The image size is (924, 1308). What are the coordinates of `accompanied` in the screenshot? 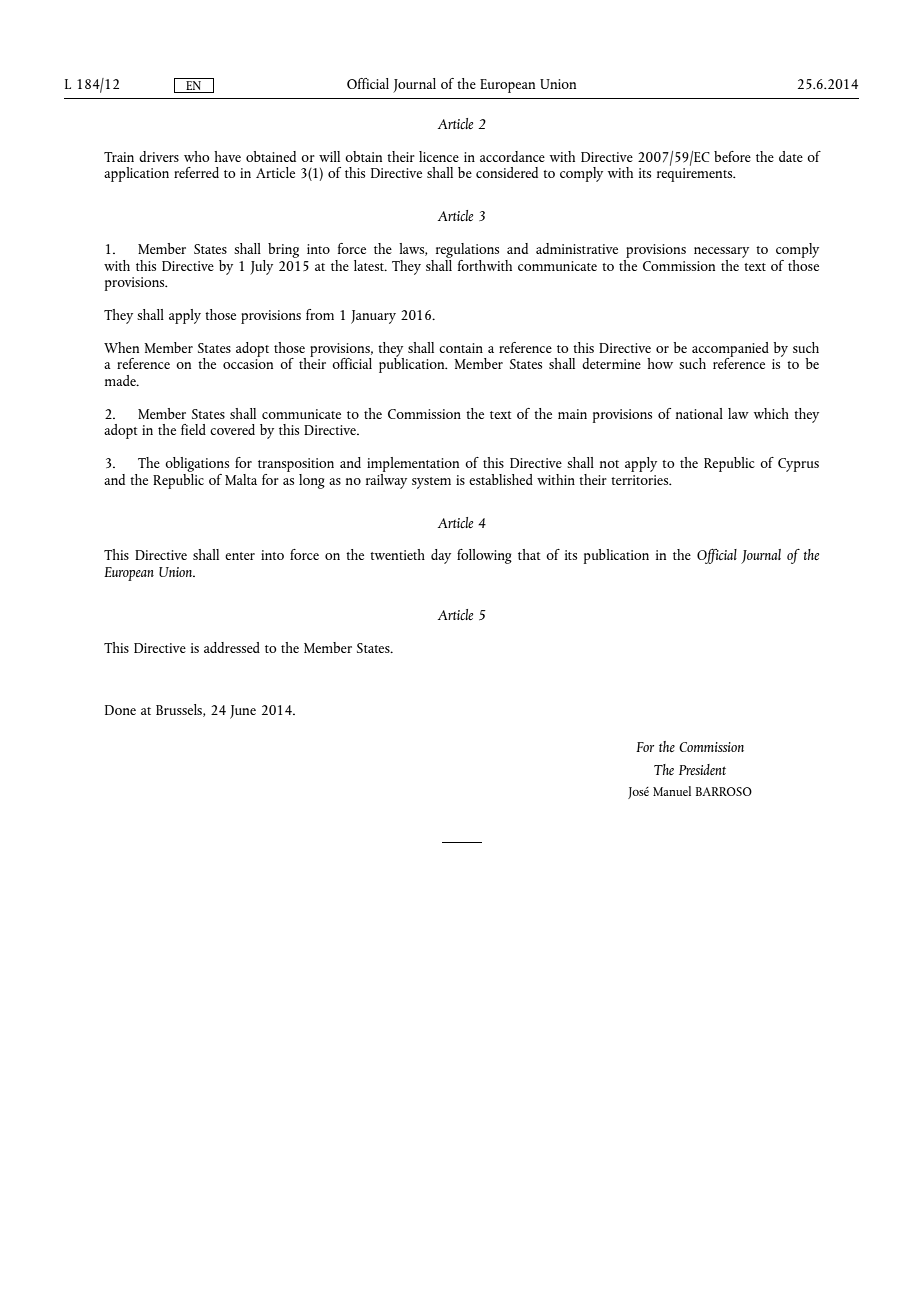 It's located at (730, 350).
